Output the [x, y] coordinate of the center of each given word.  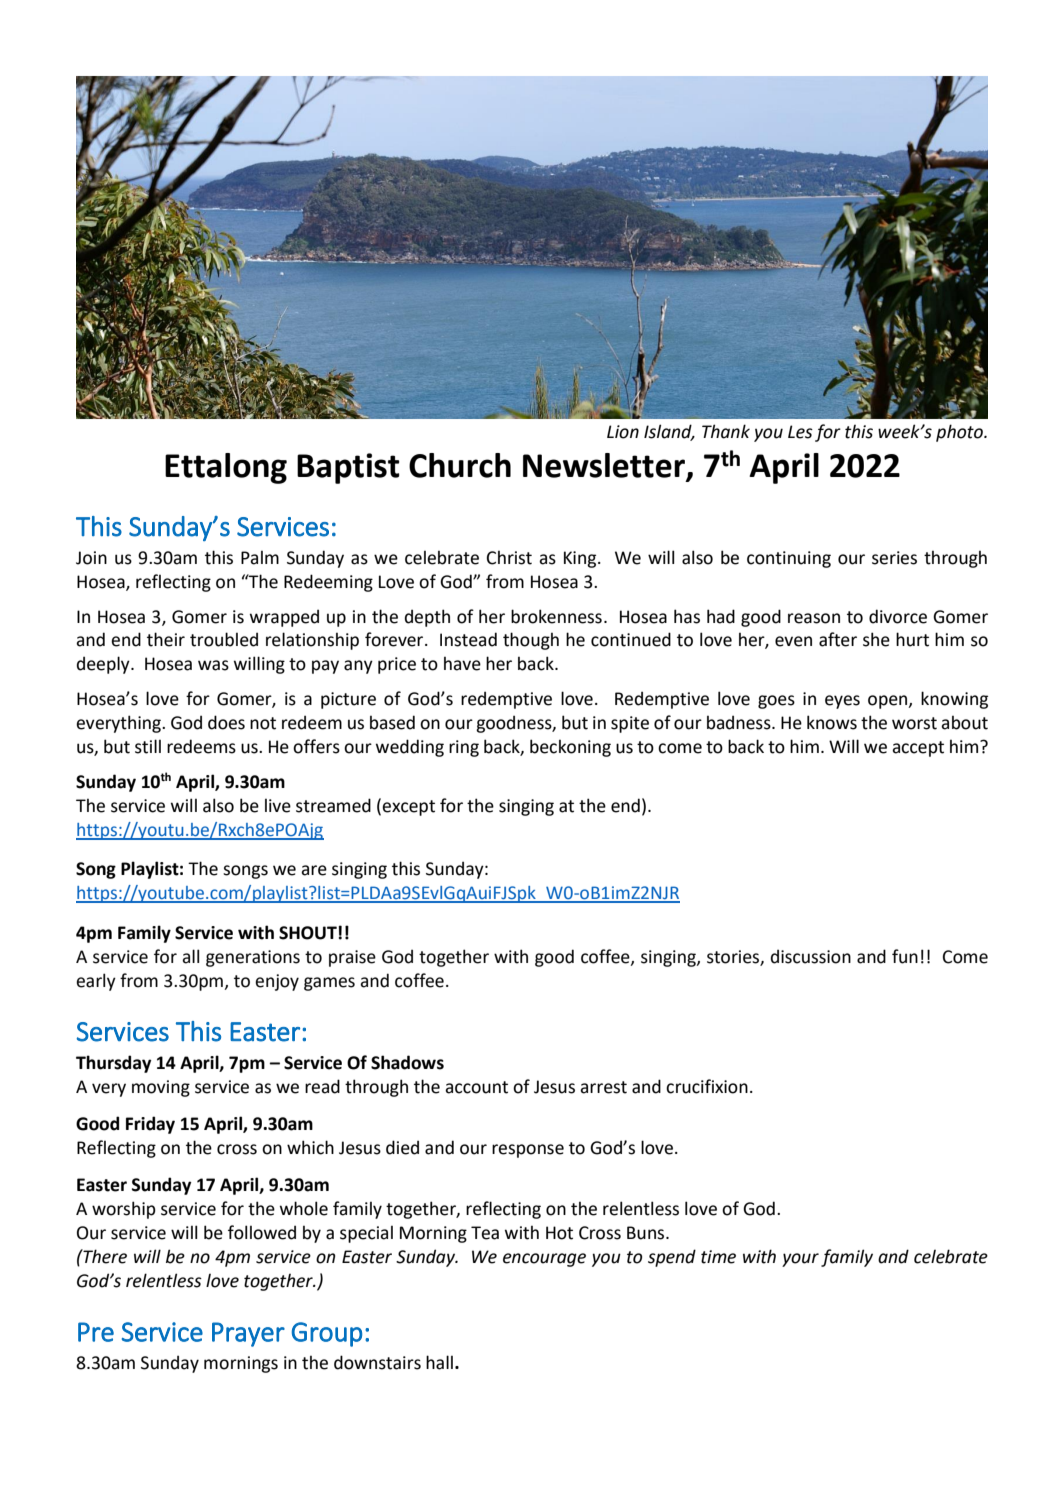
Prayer [248, 1334]
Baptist [348, 468]
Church [460, 465]
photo [960, 433]
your [800, 1260]
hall [439, 1362]
